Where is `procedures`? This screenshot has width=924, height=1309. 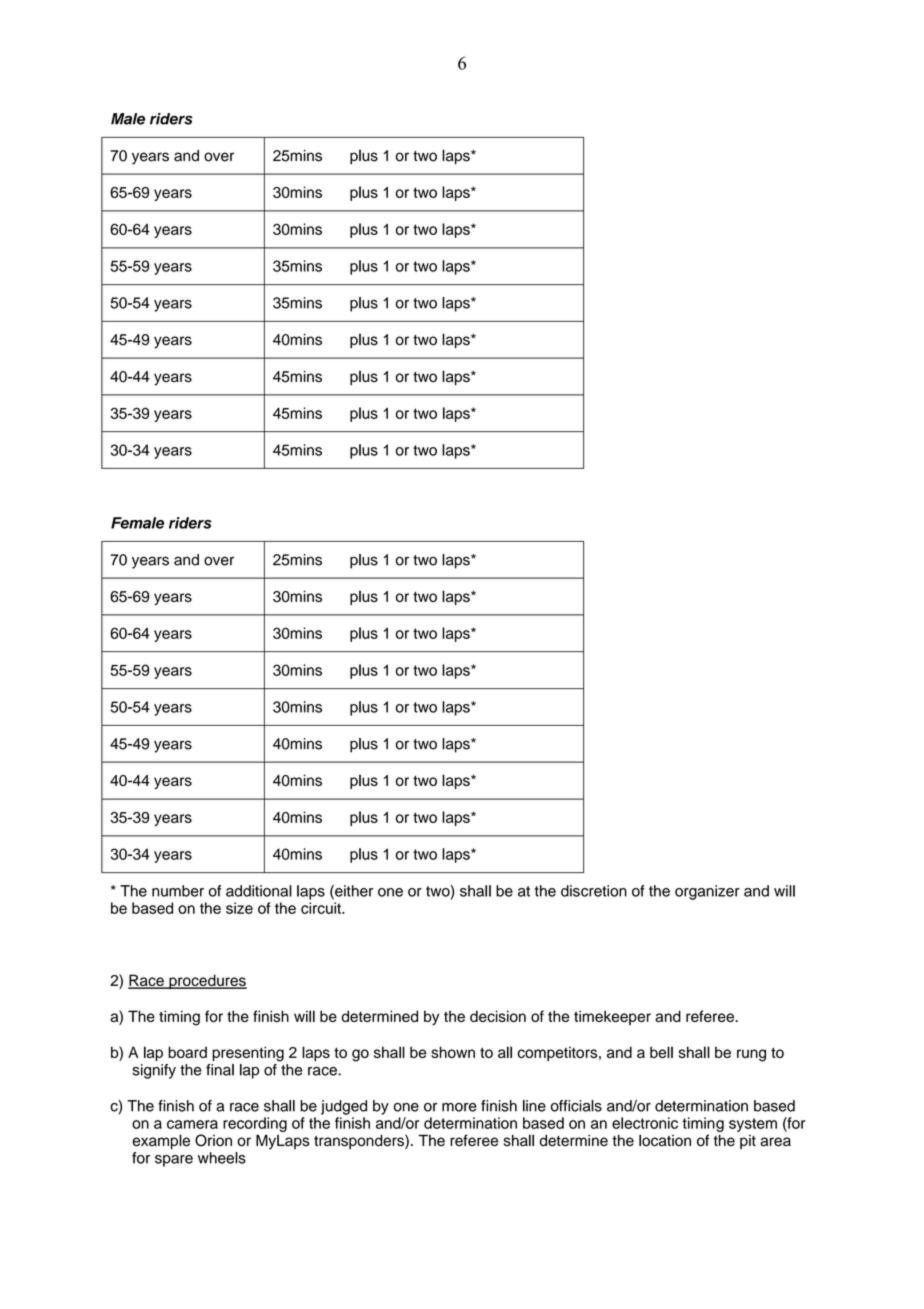 procedures is located at coordinates (207, 981).
